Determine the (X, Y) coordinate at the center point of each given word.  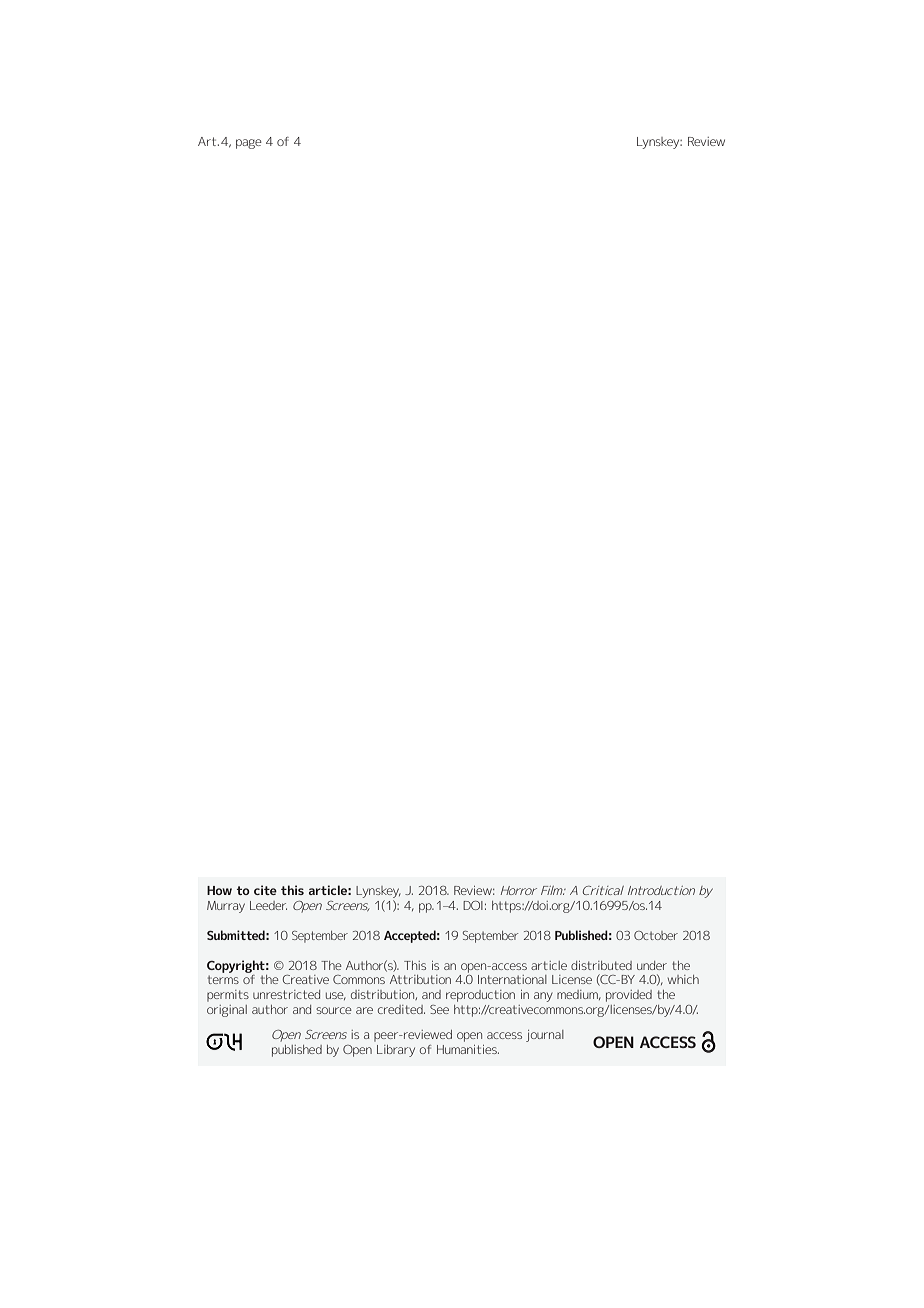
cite (265, 890)
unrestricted (286, 994)
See (439, 1009)
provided (629, 996)
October (656, 935)
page (249, 144)
